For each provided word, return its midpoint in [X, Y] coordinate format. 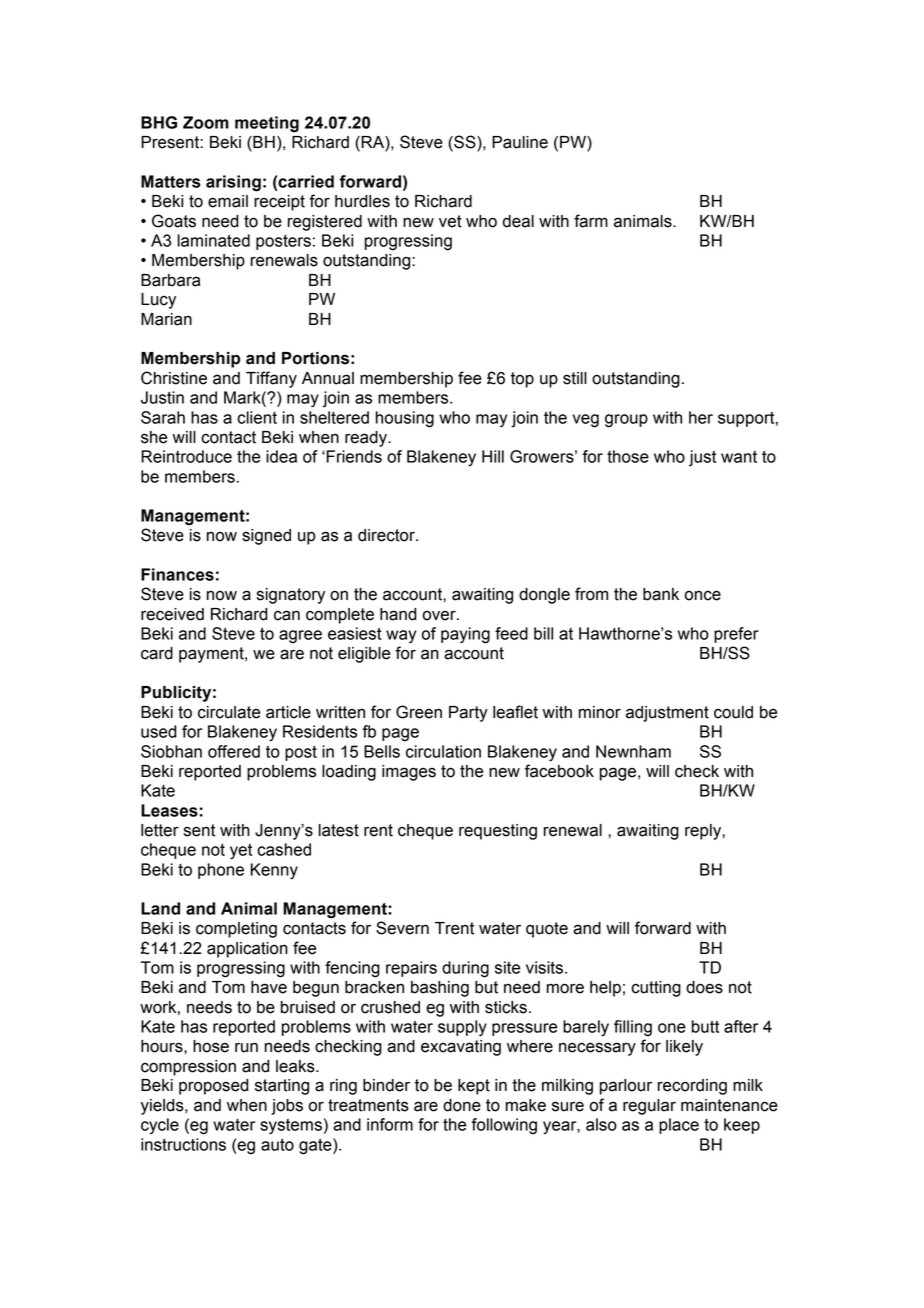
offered [234, 751]
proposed [213, 1087]
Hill [493, 456]
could [733, 712]
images [409, 773]
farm [591, 221]
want [739, 457]
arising [233, 183]
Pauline [520, 142]
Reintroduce [186, 456]
